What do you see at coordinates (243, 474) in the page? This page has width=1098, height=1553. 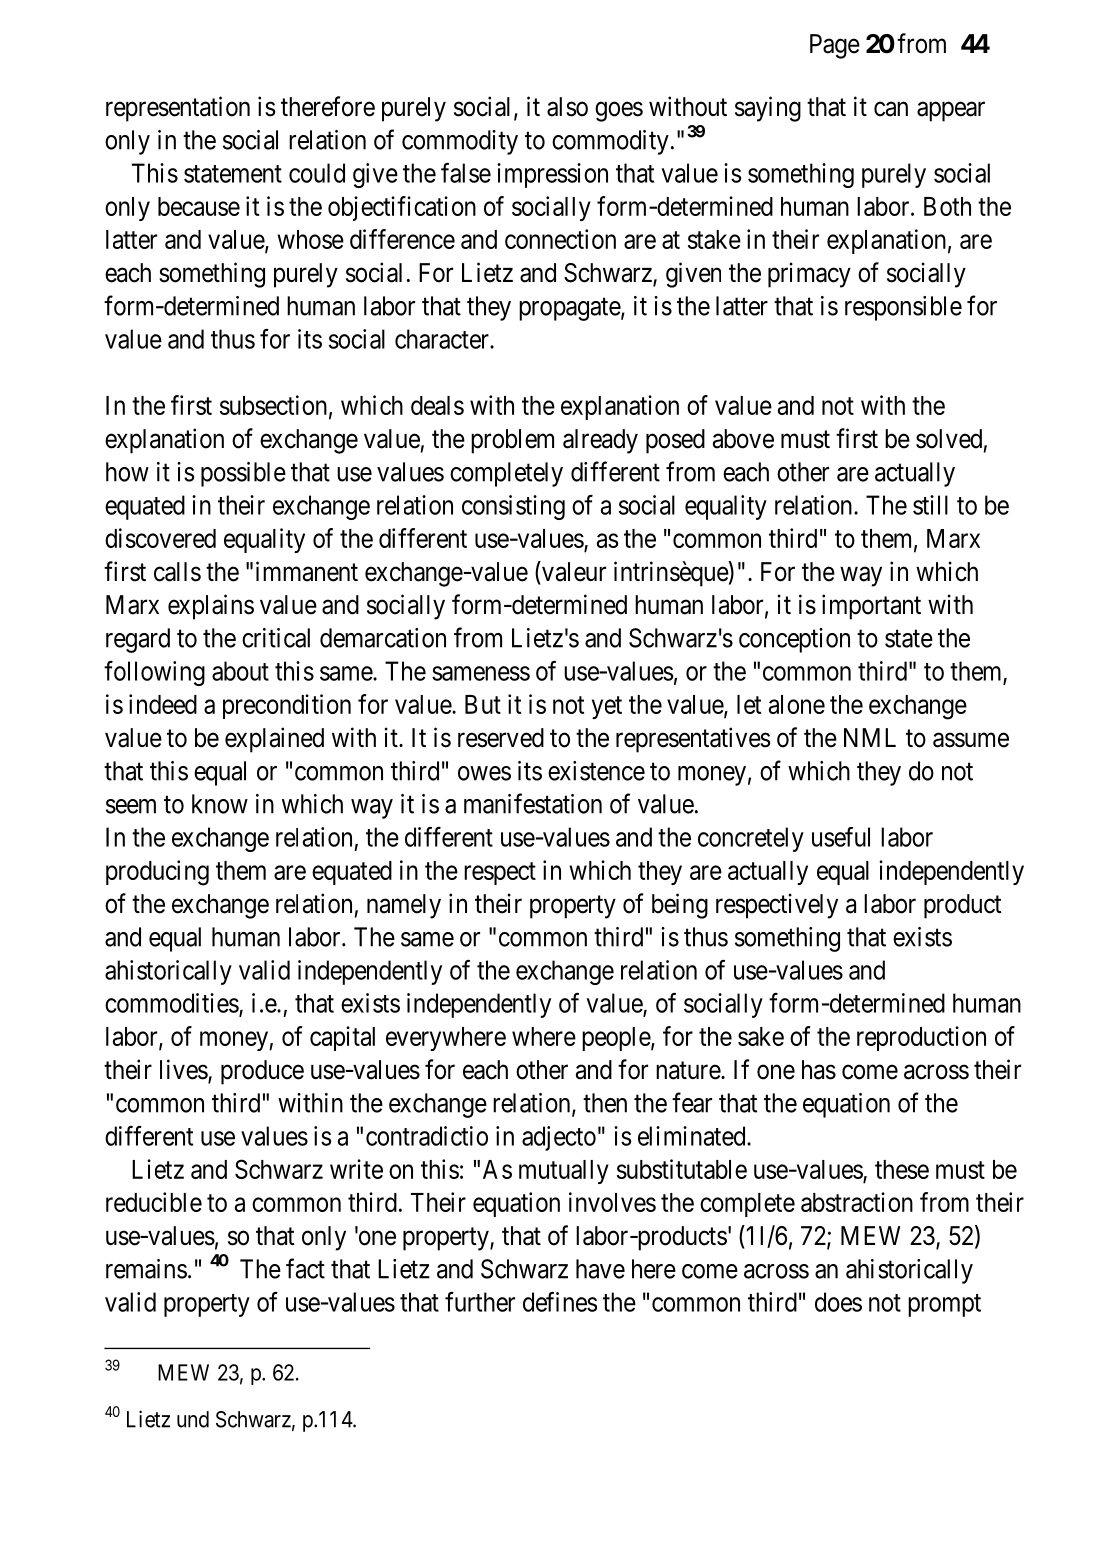 I see `possible` at bounding box center [243, 474].
